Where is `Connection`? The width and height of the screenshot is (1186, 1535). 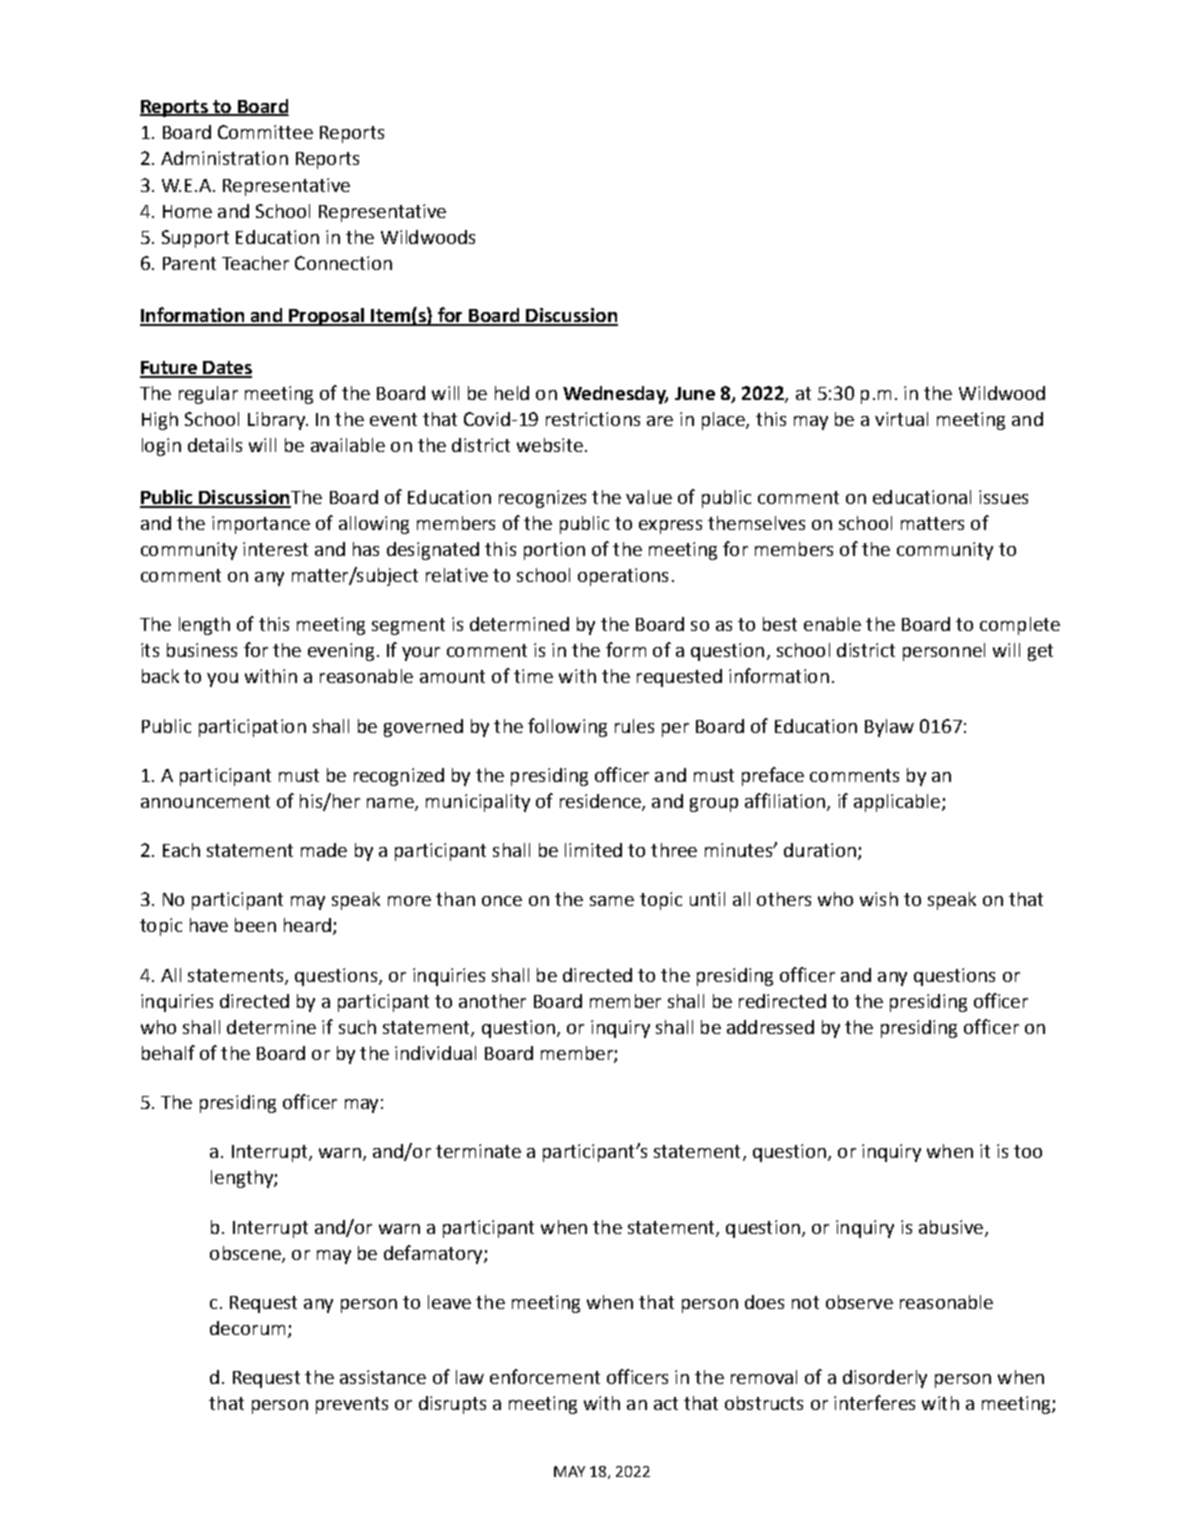 Connection is located at coordinates (343, 263).
